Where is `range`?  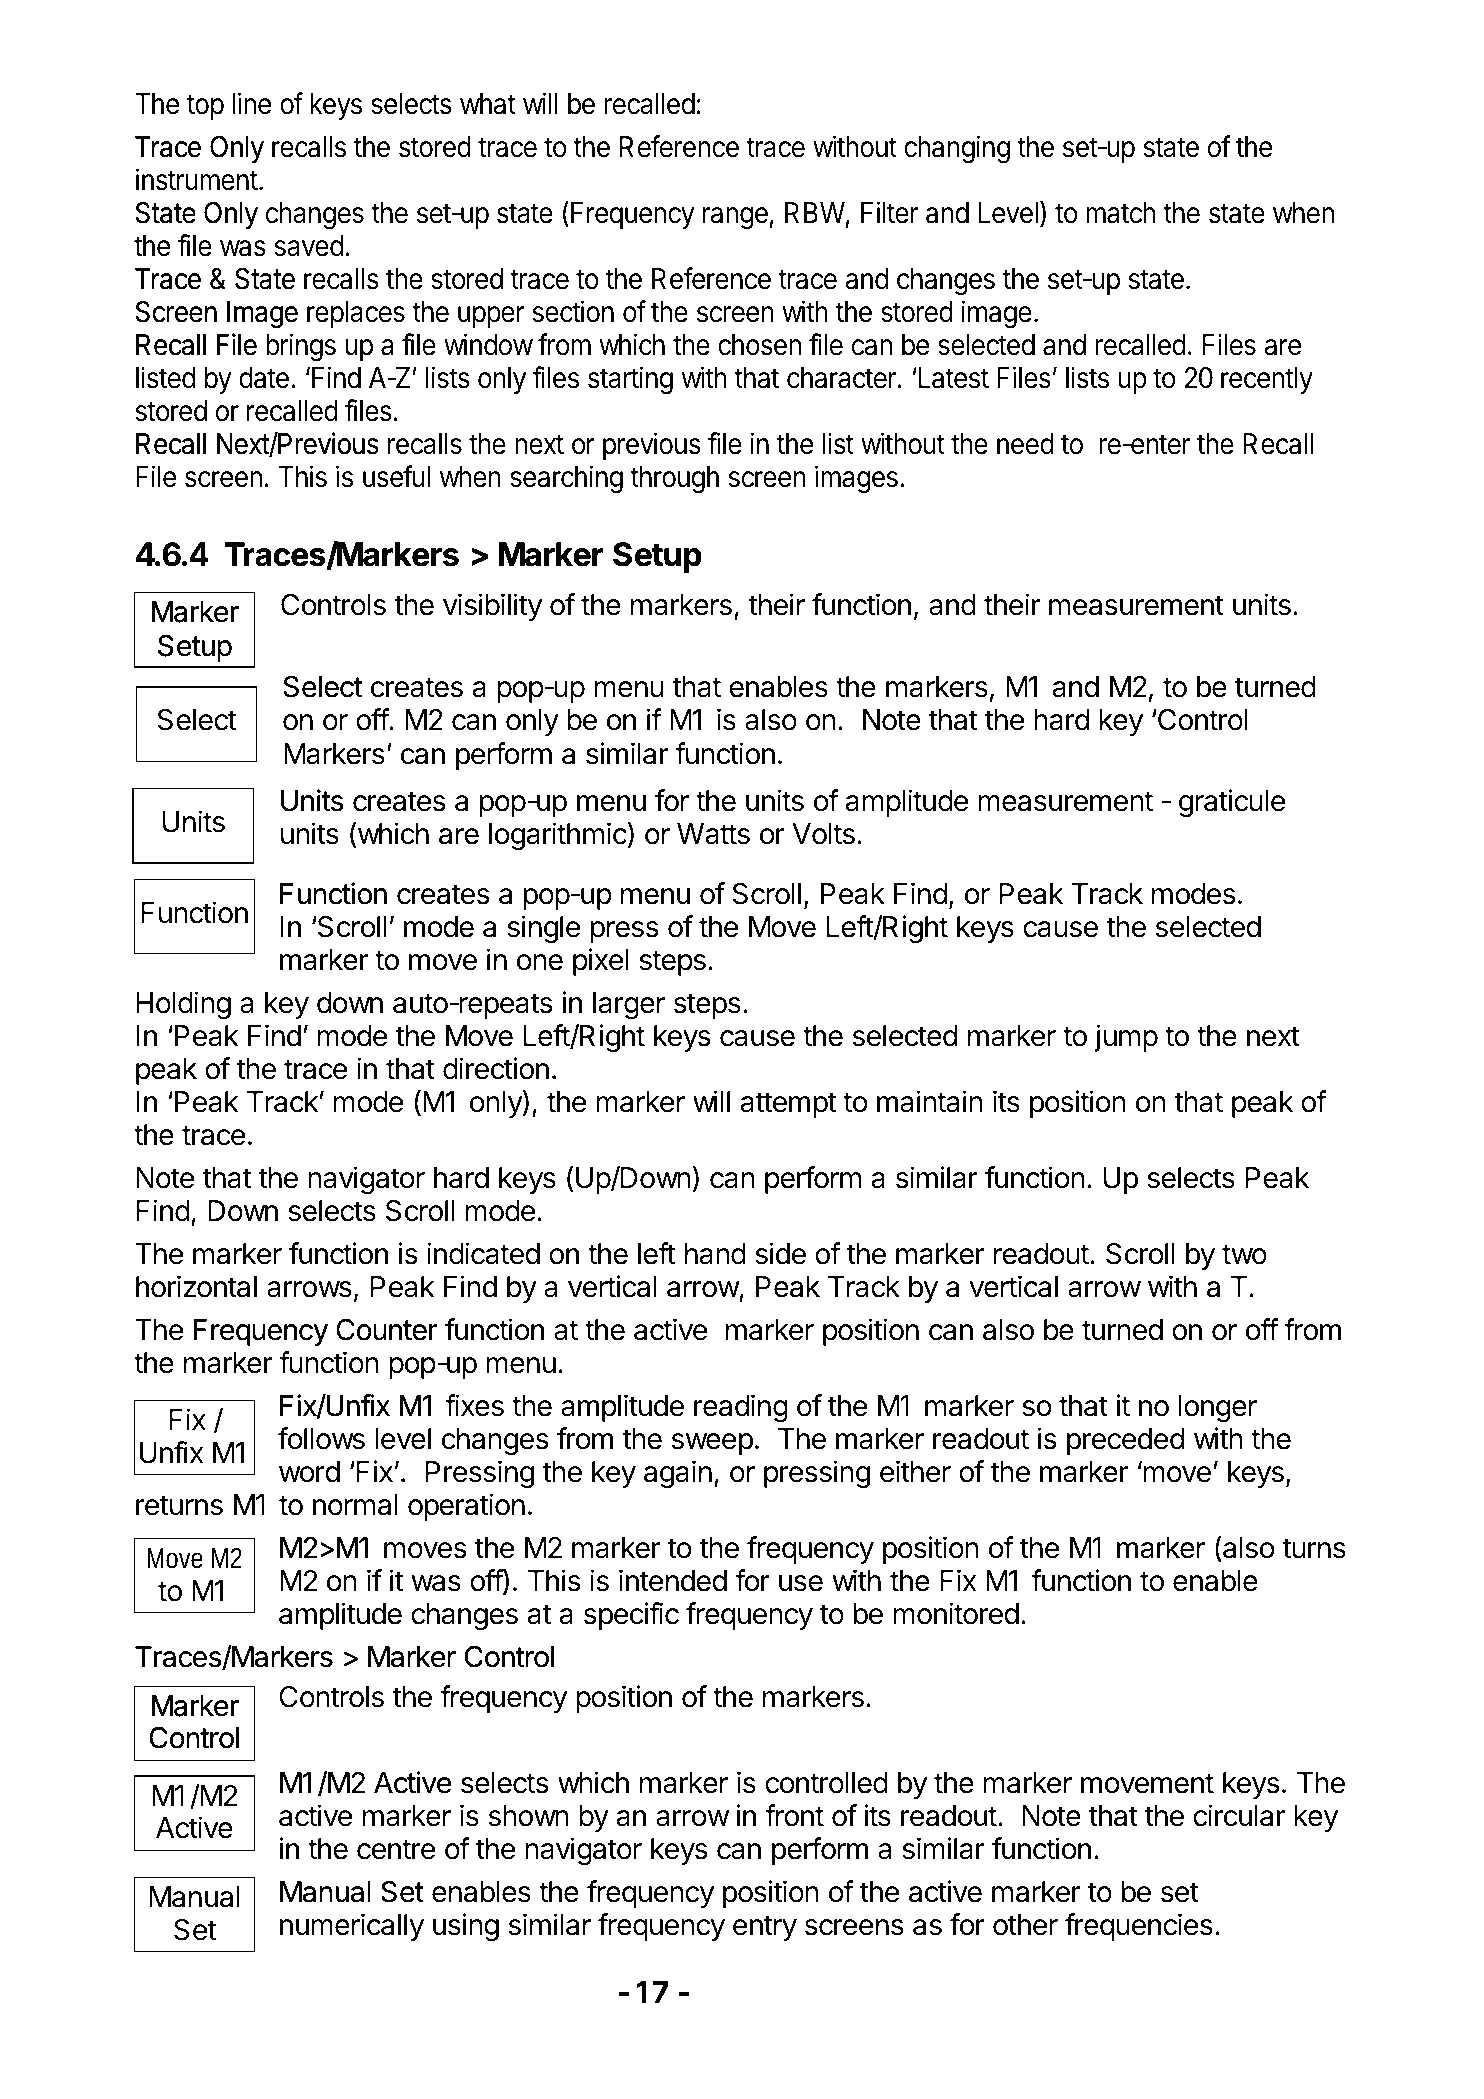 range is located at coordinates (736, 218).
